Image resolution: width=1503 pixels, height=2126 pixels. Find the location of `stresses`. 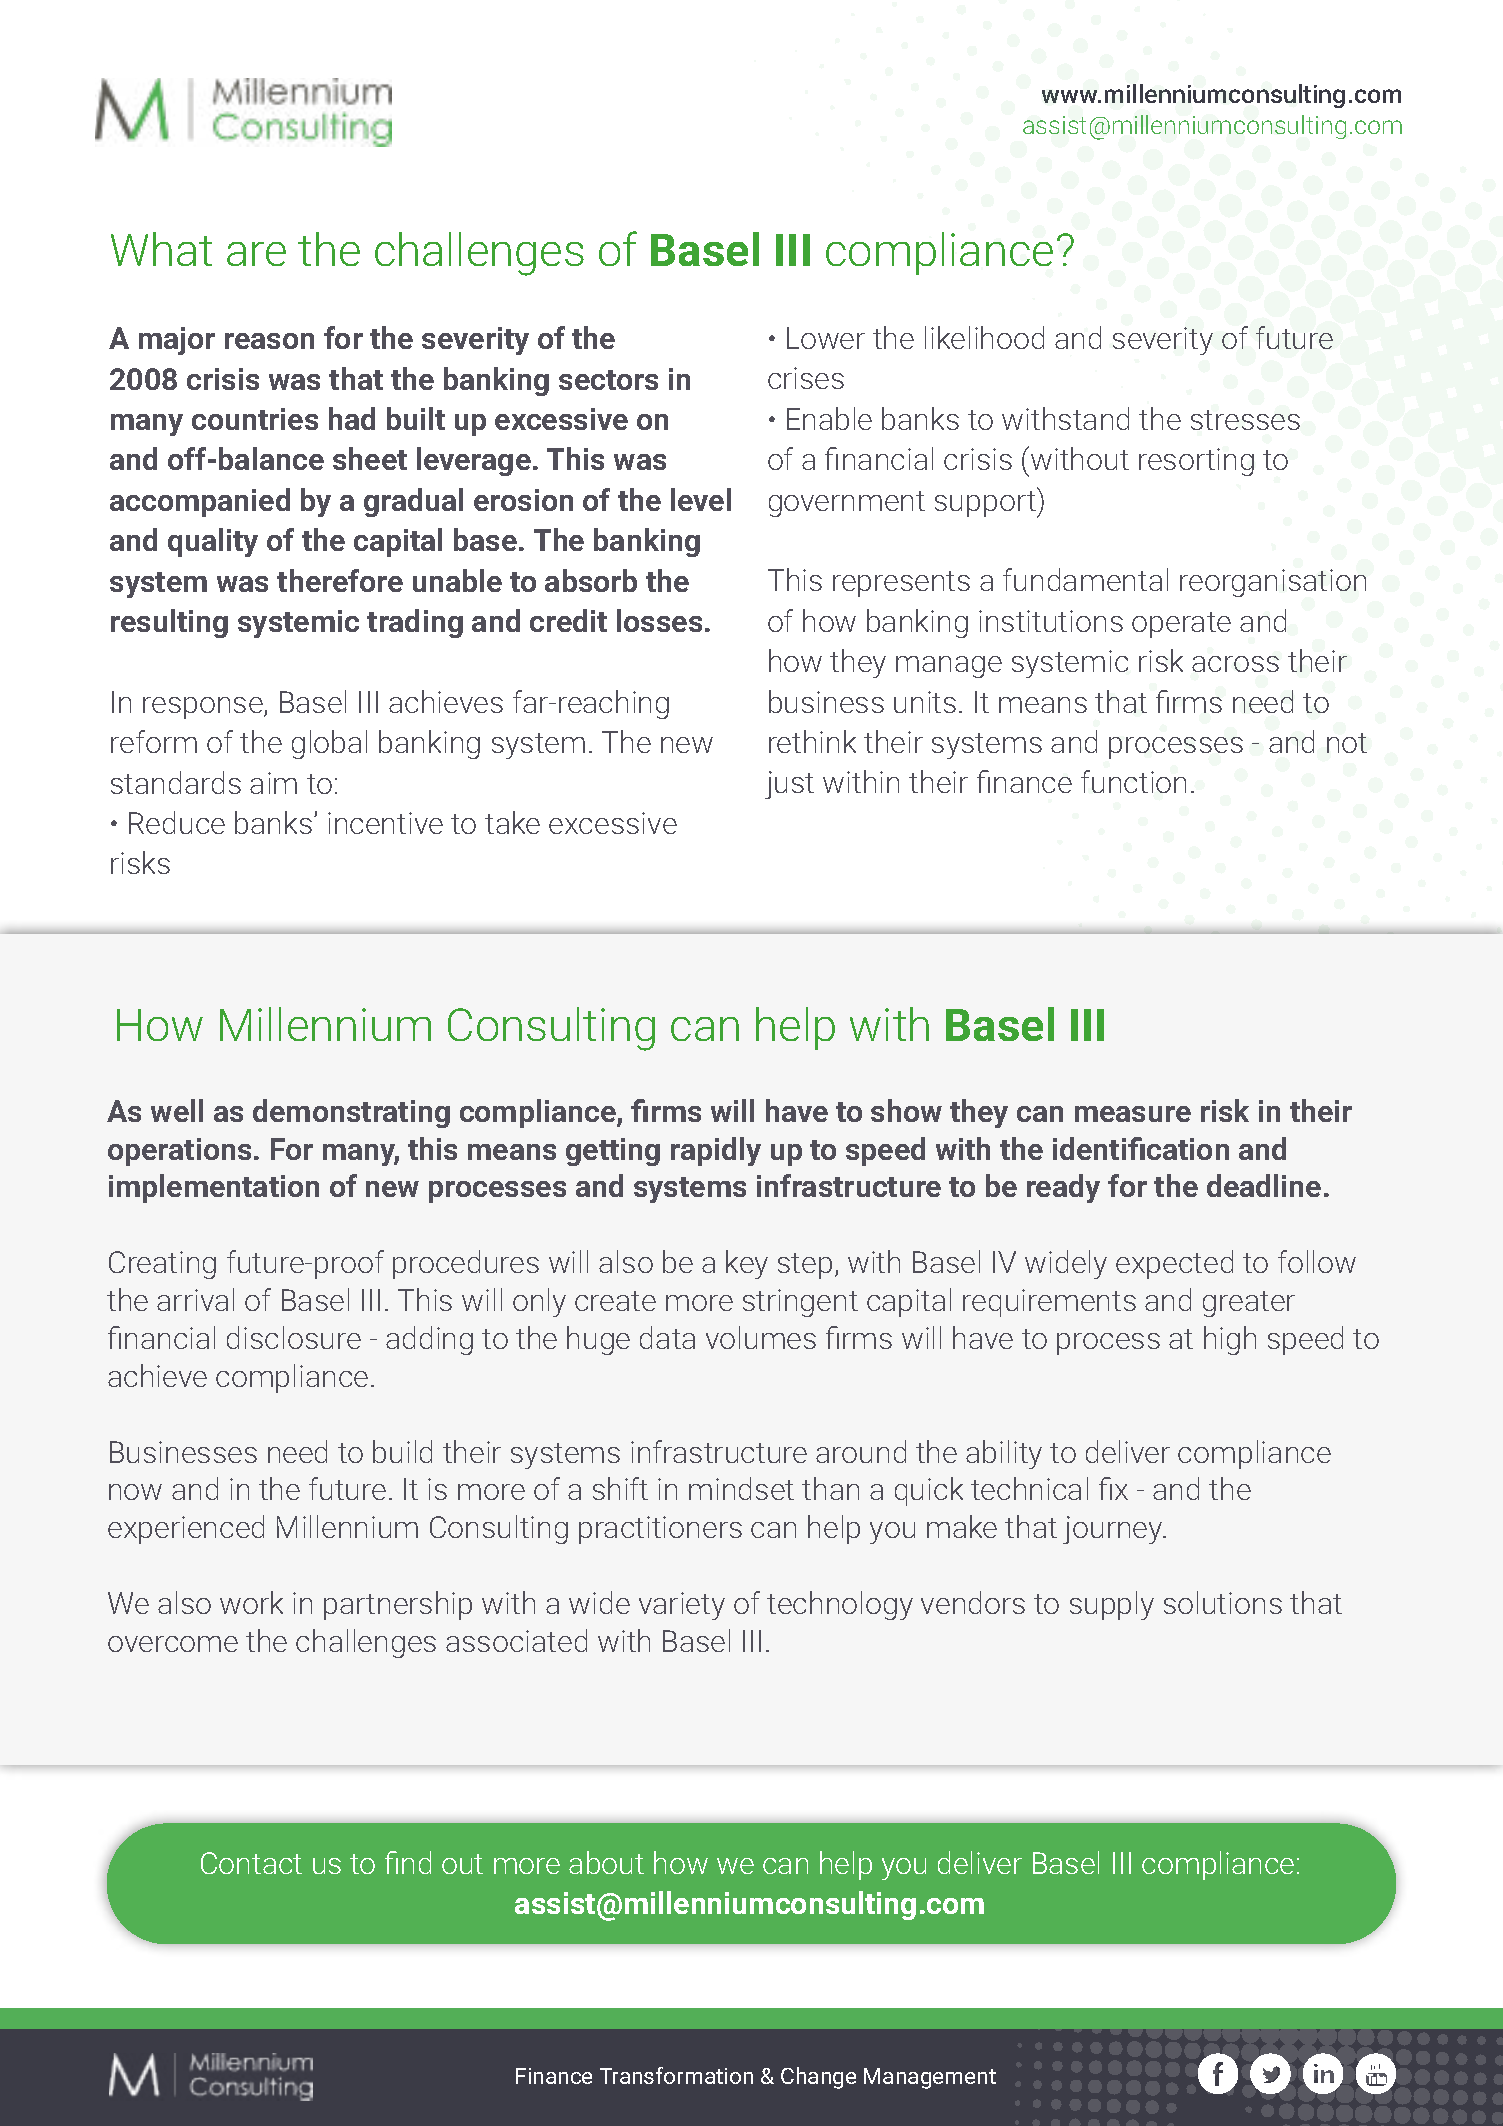

stresses is located at coordinates (1245, 420).
